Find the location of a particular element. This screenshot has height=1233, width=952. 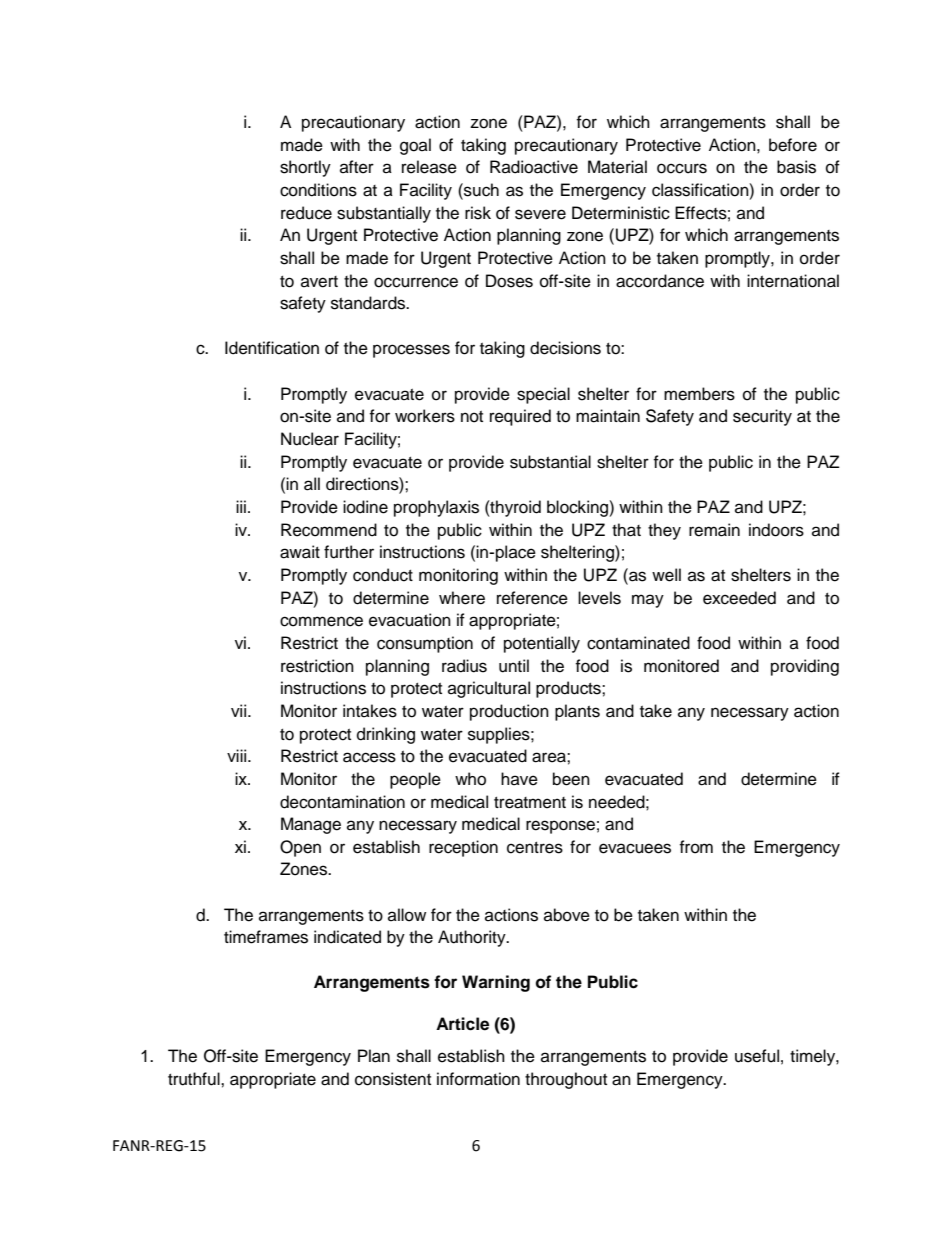

Radioactive is located at coordinates (534, 167).
